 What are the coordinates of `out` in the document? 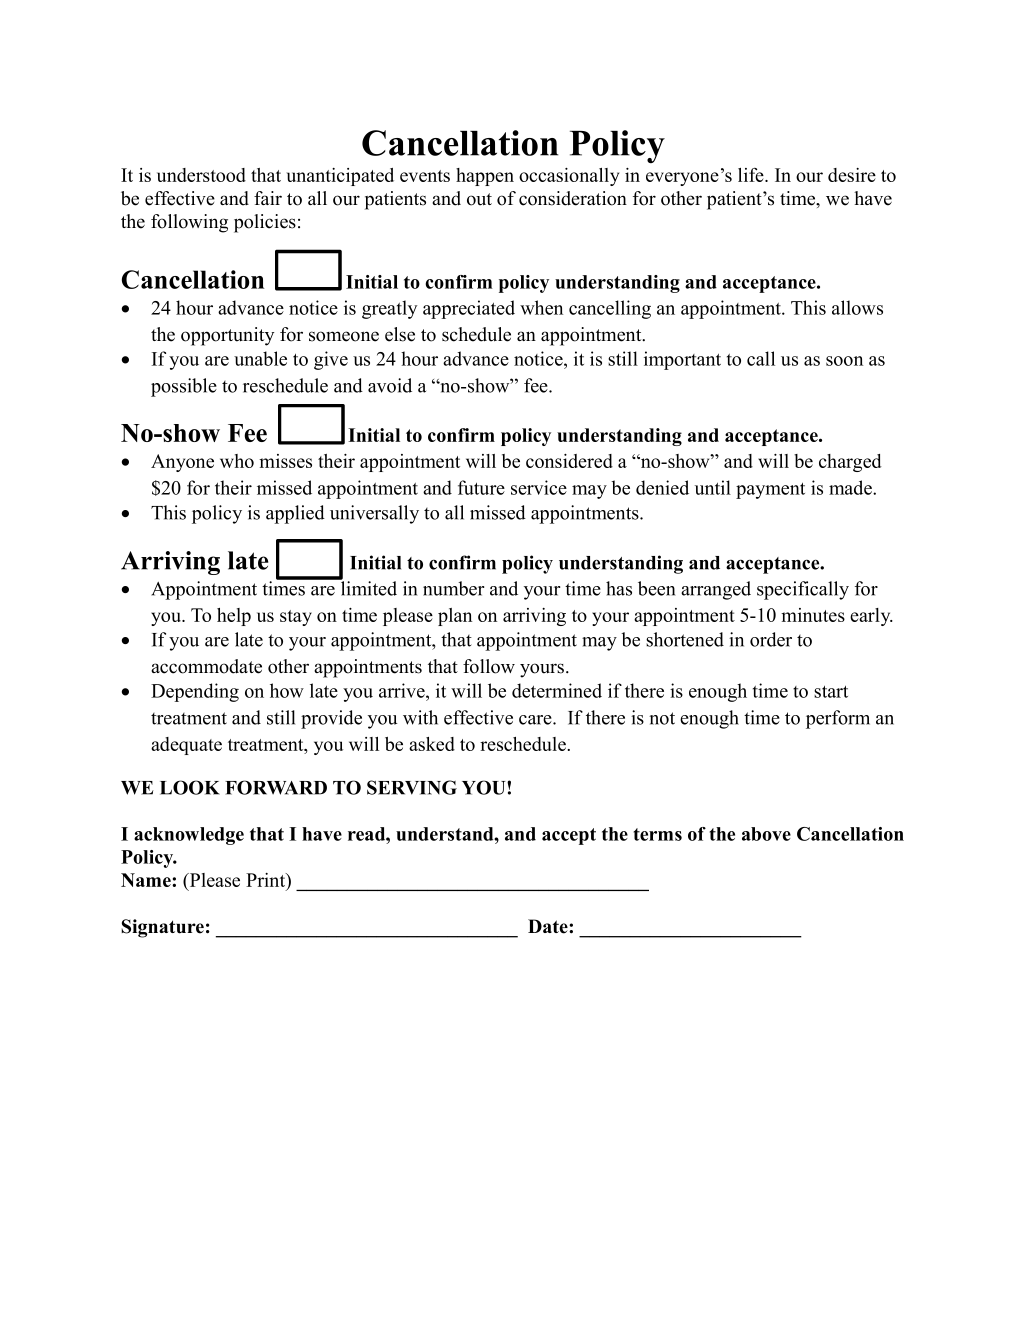 It's located at (479, 199).
